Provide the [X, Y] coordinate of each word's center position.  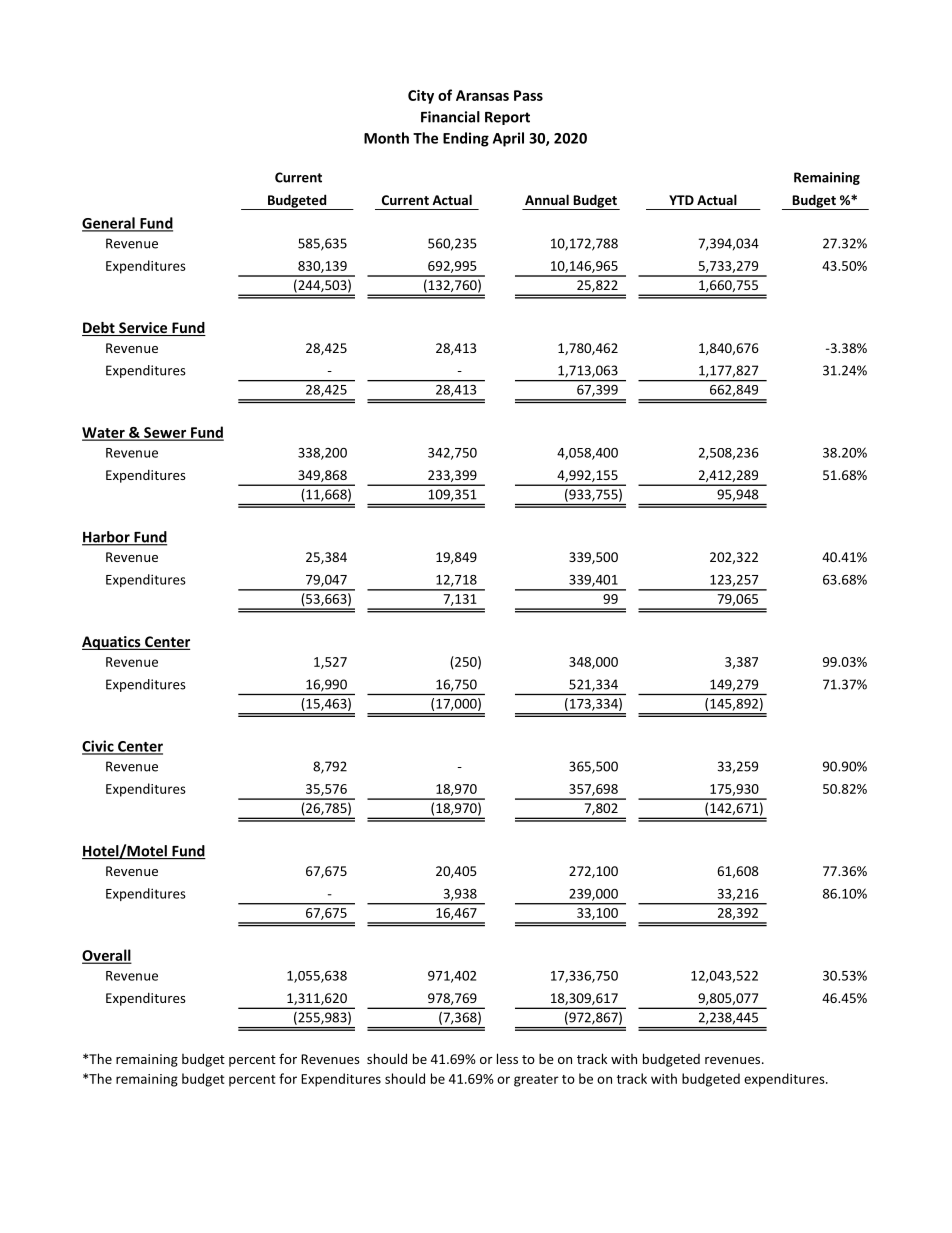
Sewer [165, 433]
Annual [547, 199]
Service [143, 329]
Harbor [107, 538]
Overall [106, 956]
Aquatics [112, 643]
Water [104, 433]
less [507, 1058]
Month [386, 138]
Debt [99, 329]
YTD [681, 200]
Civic [99, 747]
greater [536, 1081]
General [109, 224]
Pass [528, 95]
